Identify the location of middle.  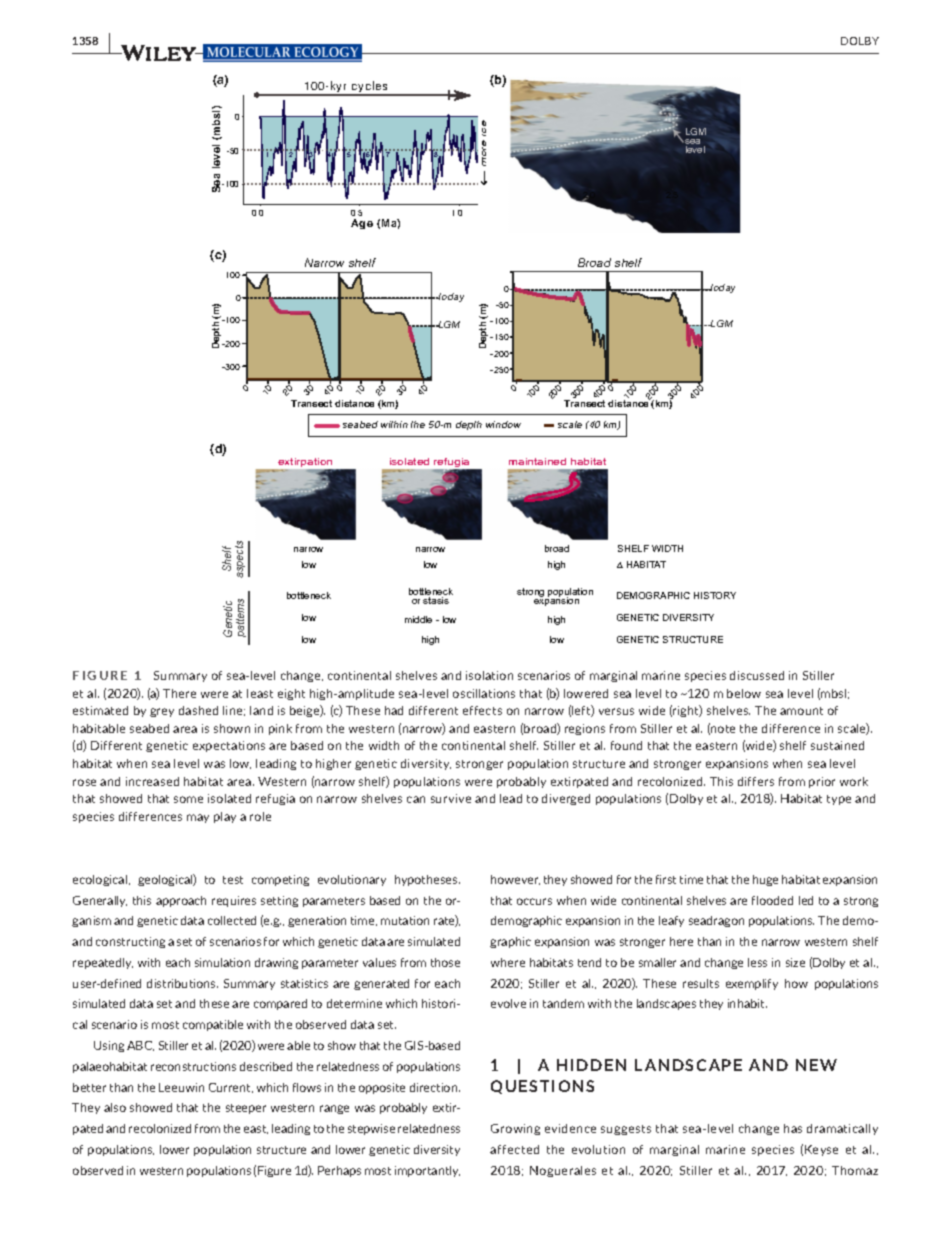
(418, 619).
